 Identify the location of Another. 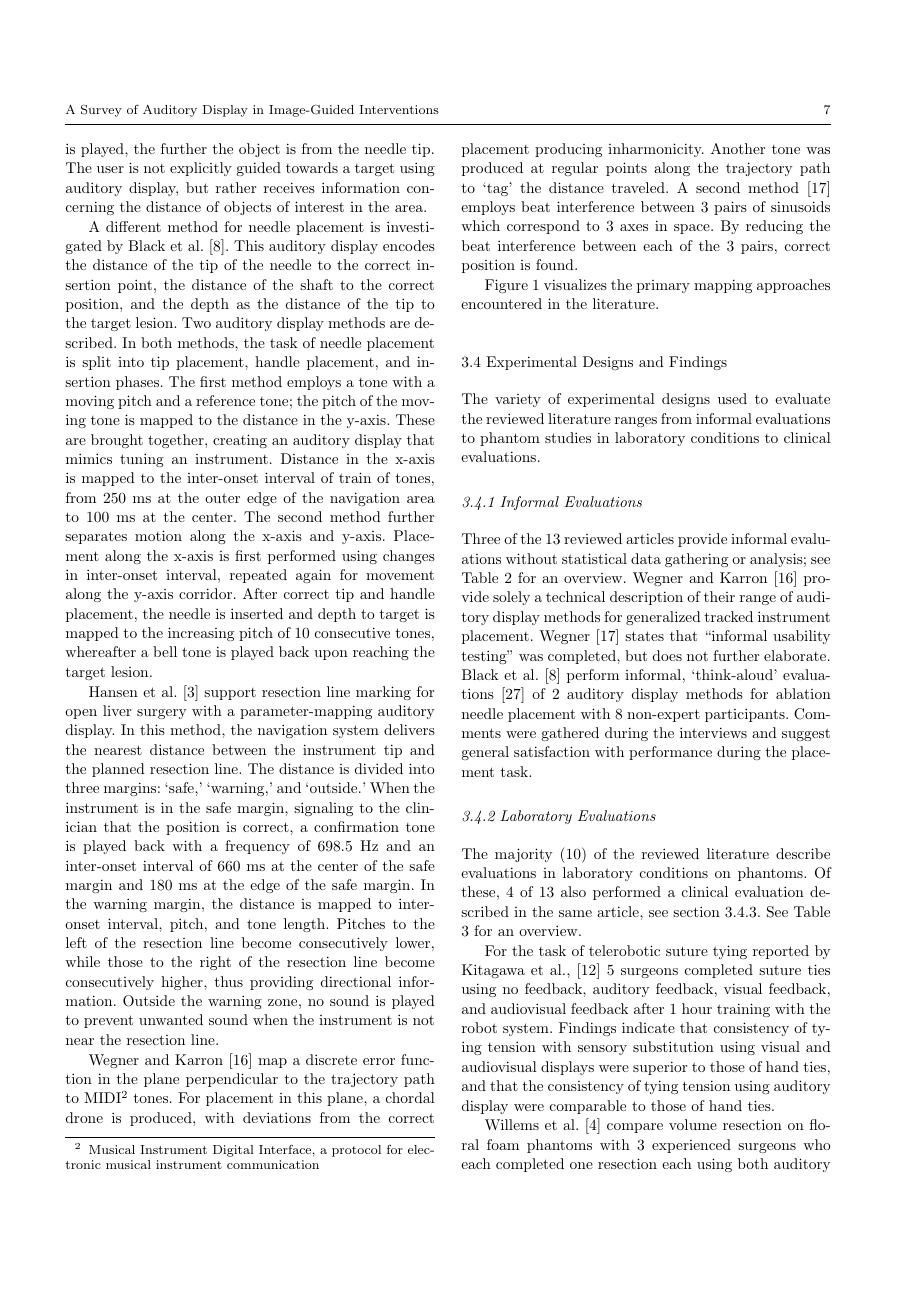
(738, 148).
